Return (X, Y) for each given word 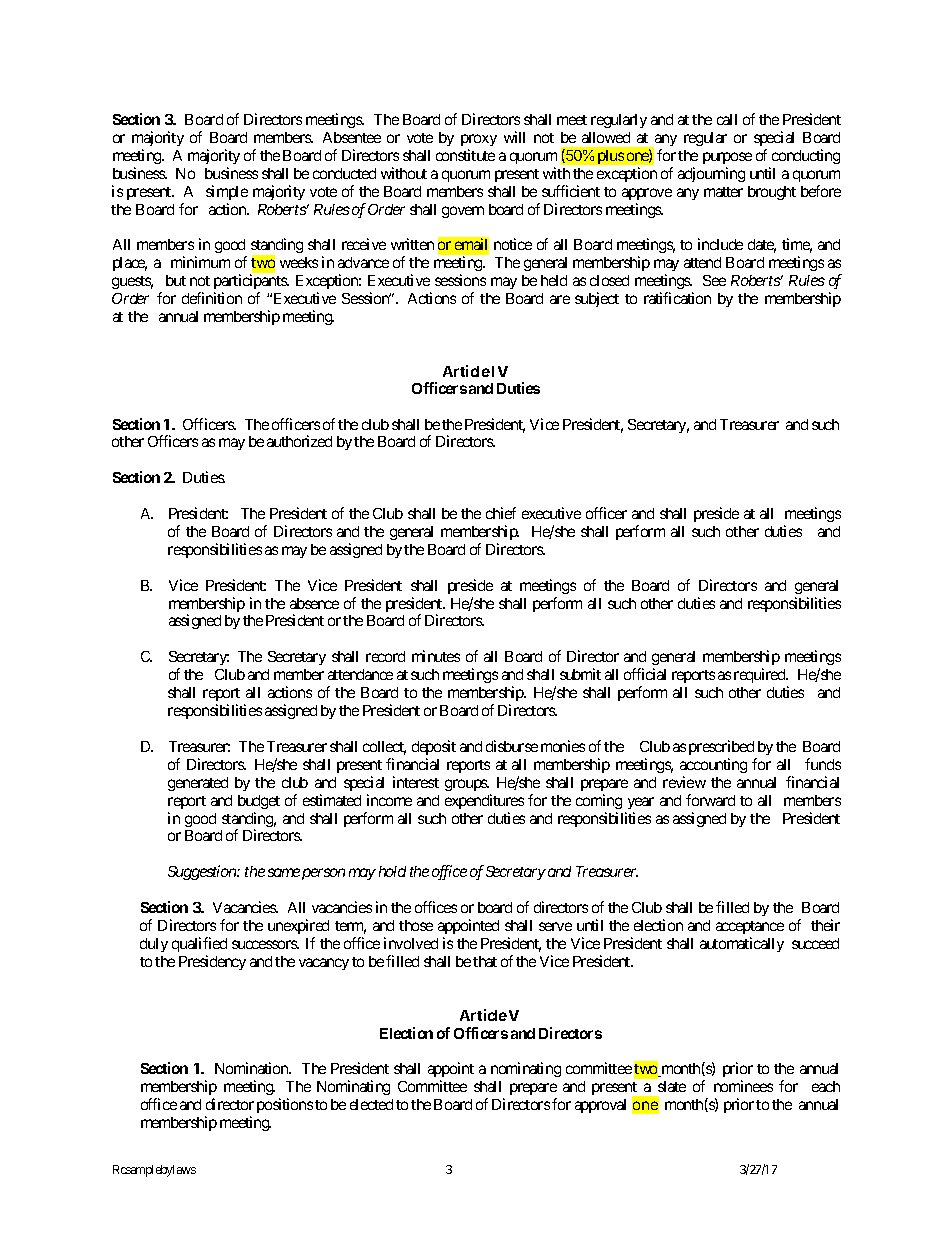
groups (467, 785)
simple (227, 192)
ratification (677, 298)
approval (600, 1106)
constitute (465, 155)
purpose (727, 158)
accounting (713, 765)
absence (314, 603)
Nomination (252, 1068)
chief (501, 513)
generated (198, 784)
